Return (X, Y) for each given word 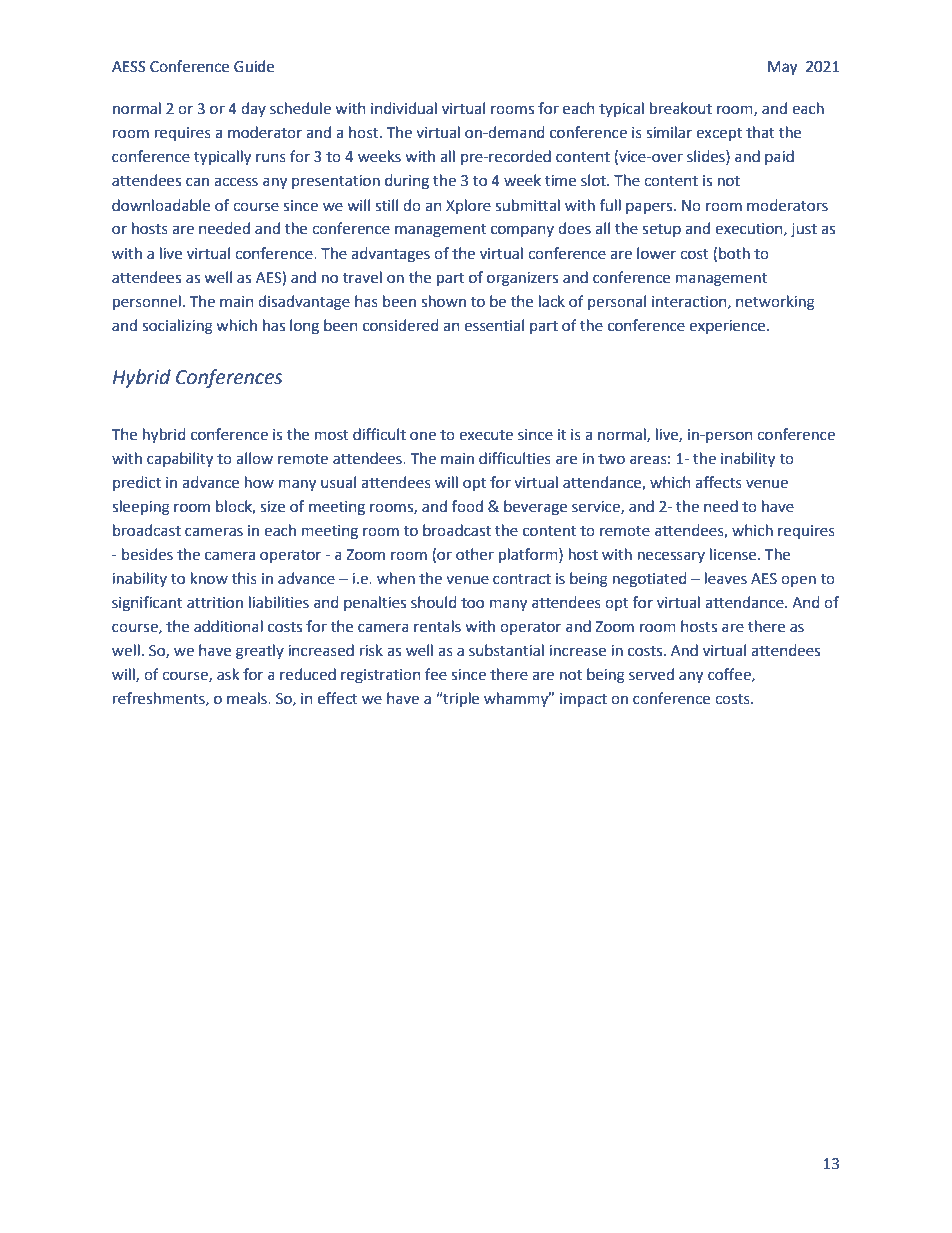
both (734, 253)
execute (486, 435)
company (522, 231)
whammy (517, 699)
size (272, 507)
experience (728, 327)
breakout (681, 108)
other (475, 554)
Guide (254, 66)
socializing (177, 327)
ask (228, 674)
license (734, 554)
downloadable (161, 205)
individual (404, 108)
